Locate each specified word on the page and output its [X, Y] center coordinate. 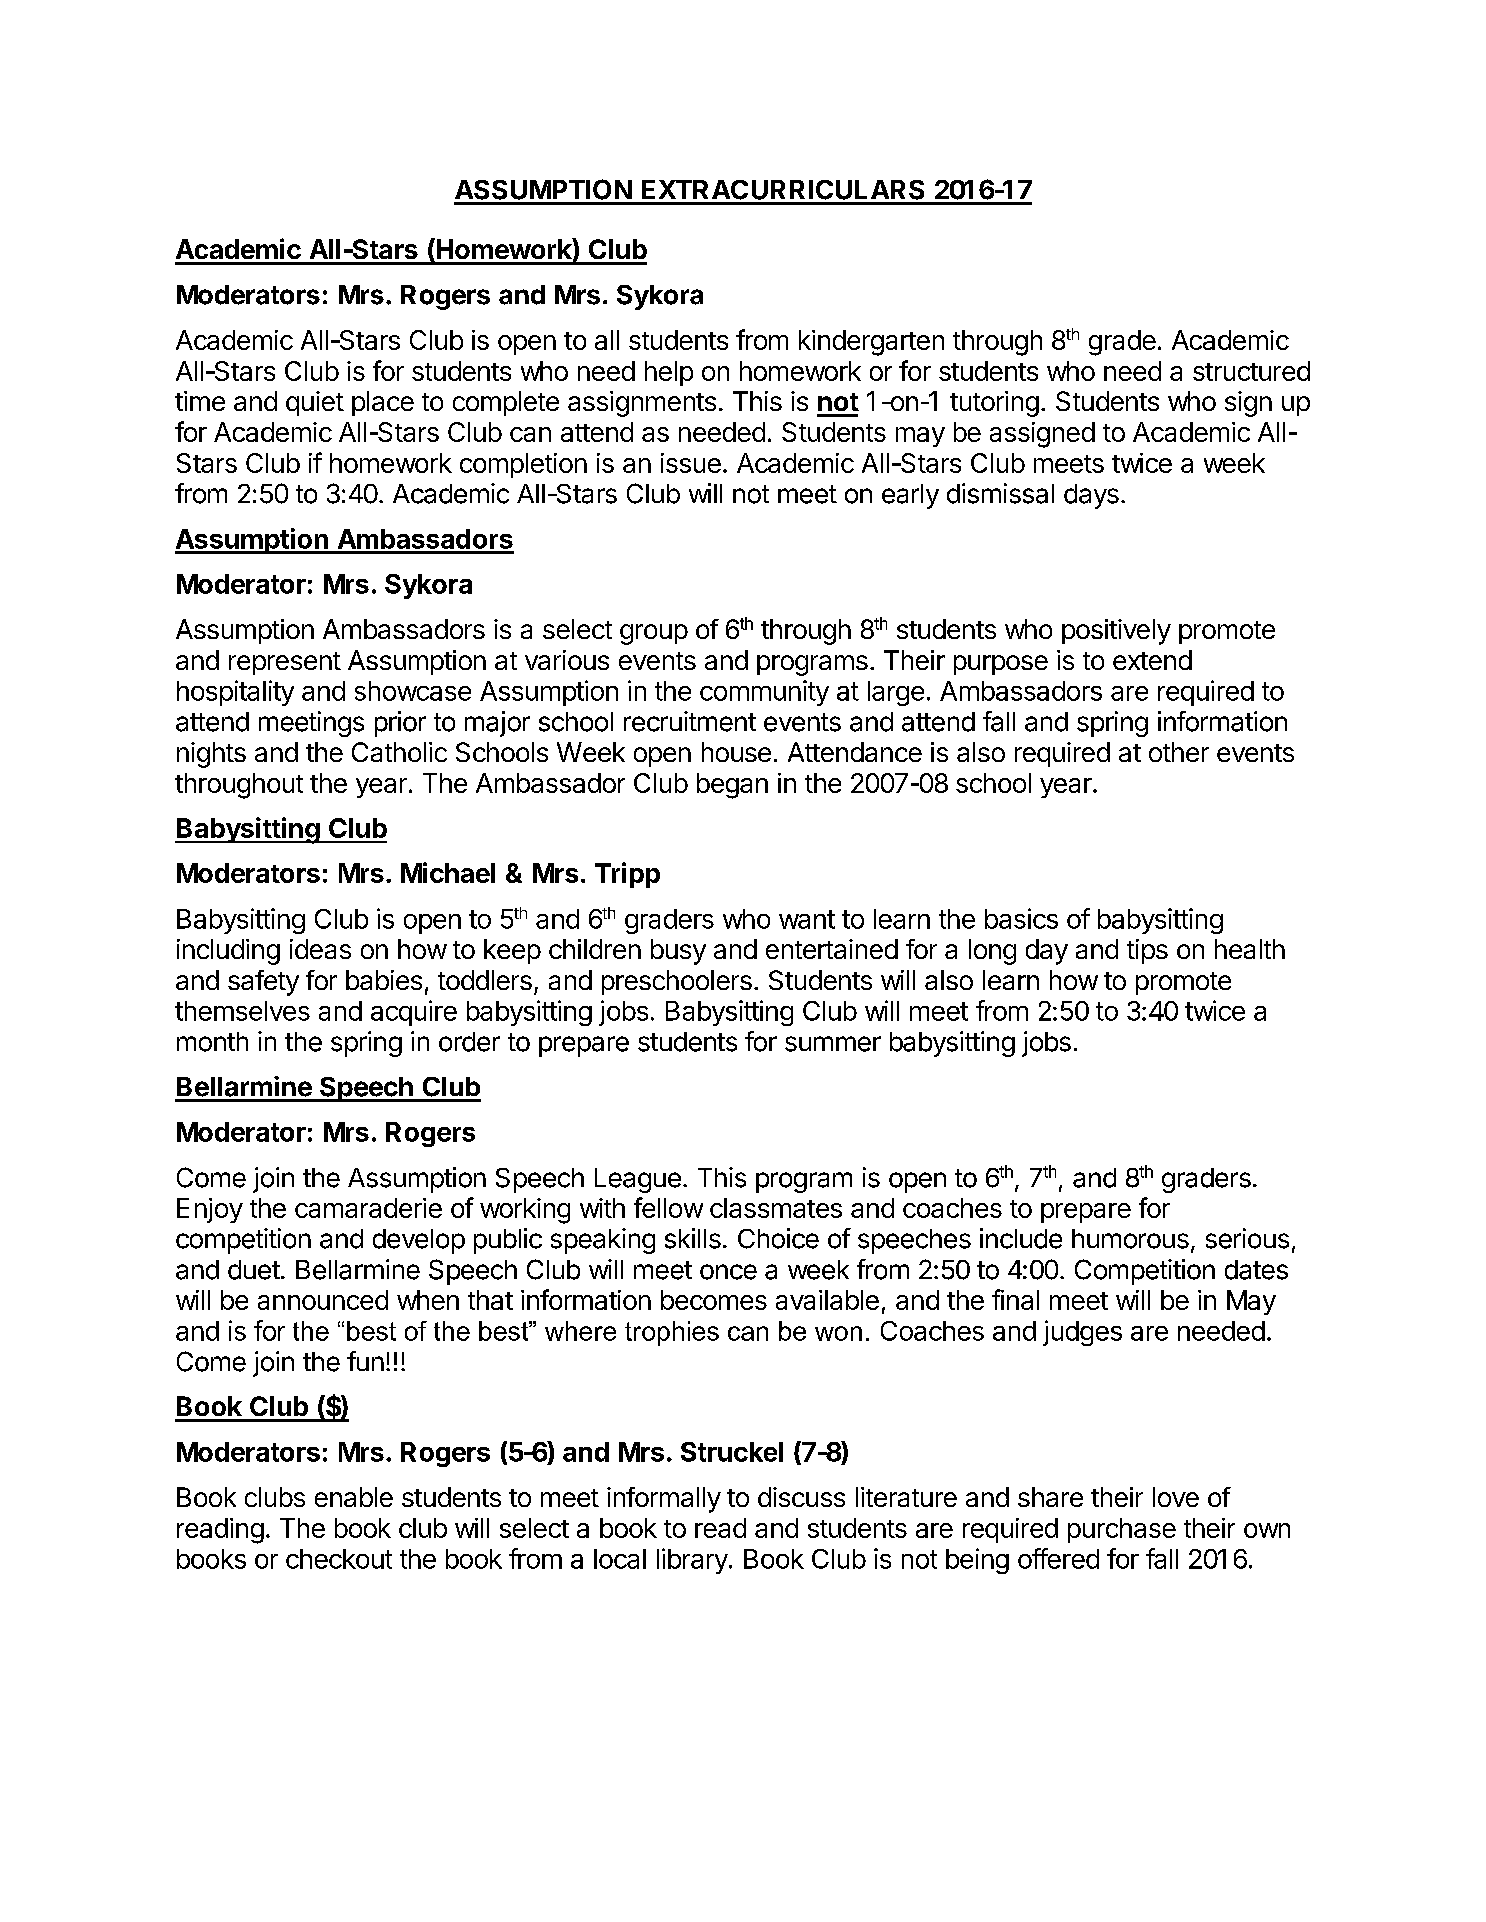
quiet [315, 403]
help [669, 373]
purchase [1122, 1530]
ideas [320, 949]
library [692, 1561]
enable [354, 1497]
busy [678, 952]
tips [1147, 951]
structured [1251, 371]
